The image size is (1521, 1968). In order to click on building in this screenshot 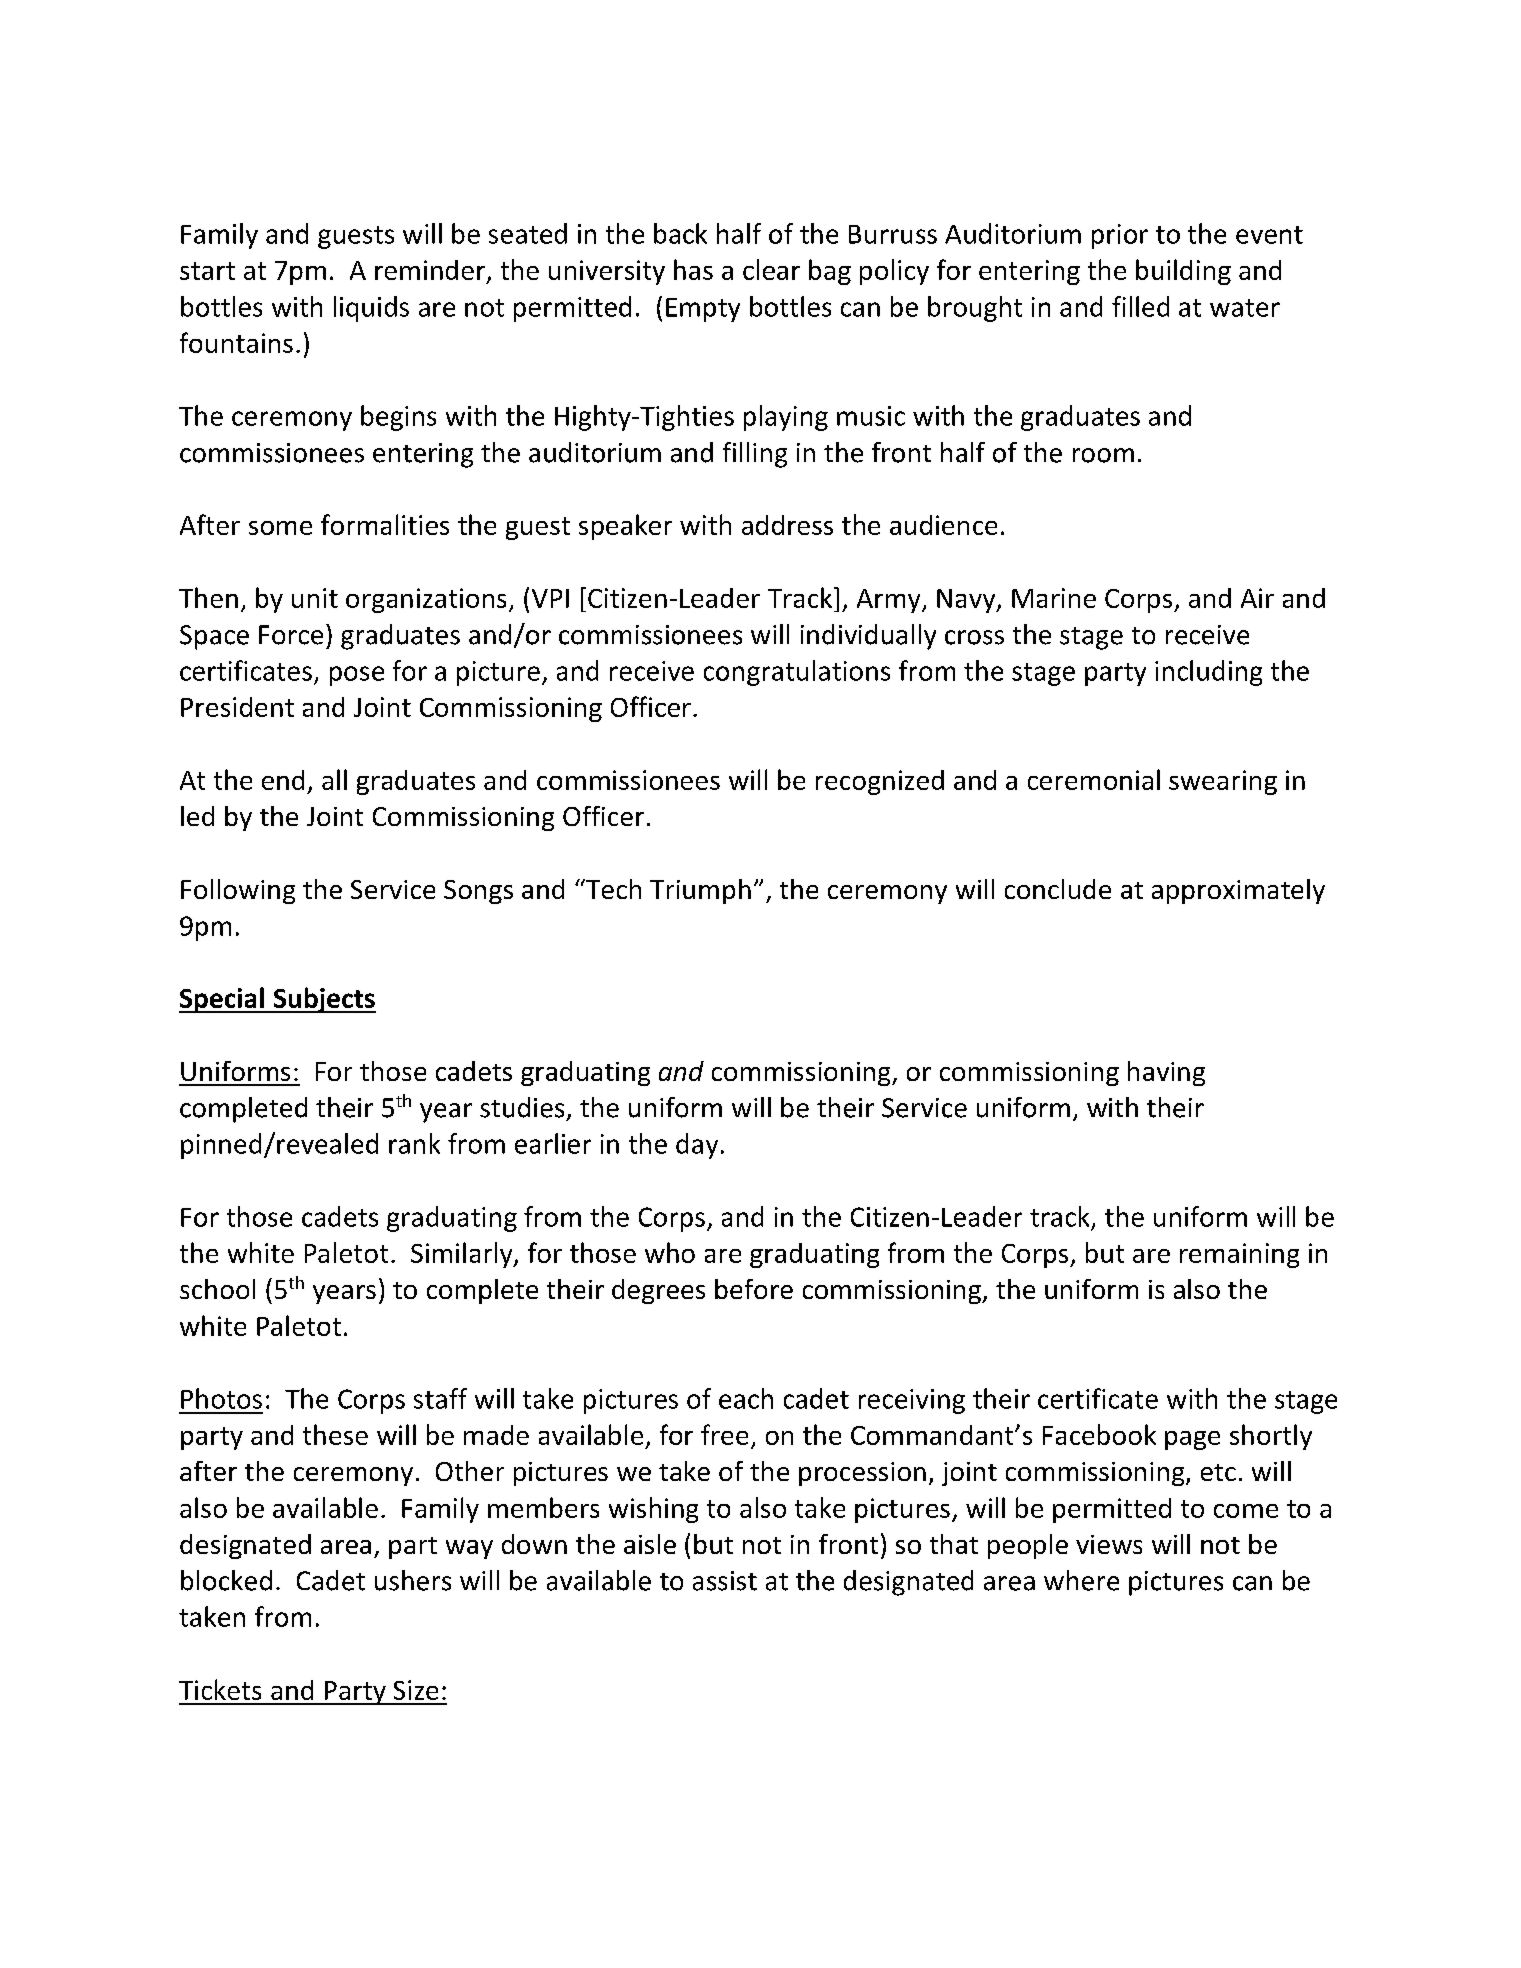, I will do `click(1183, 272)`.
